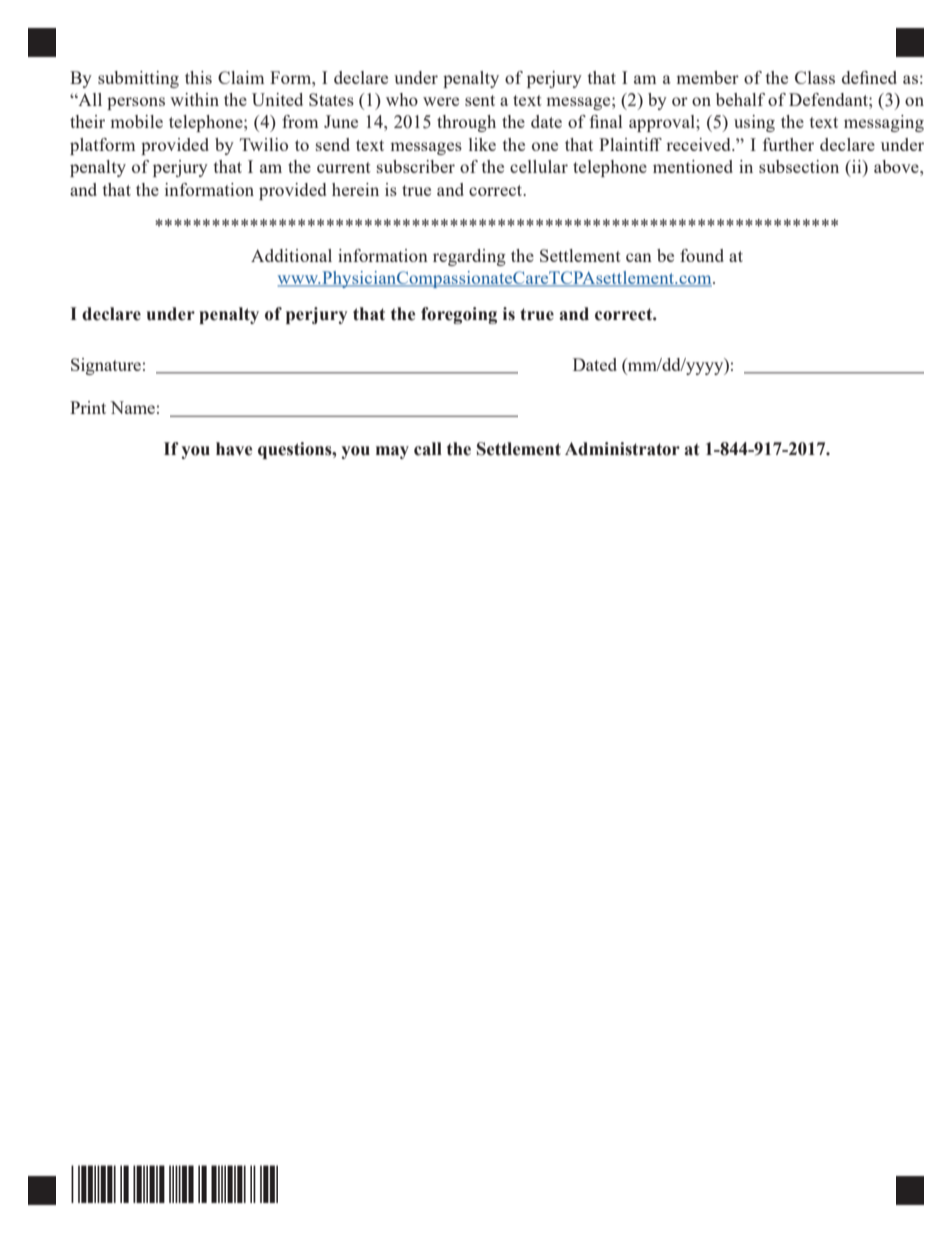  I want to click on within, so click(194, 99).
